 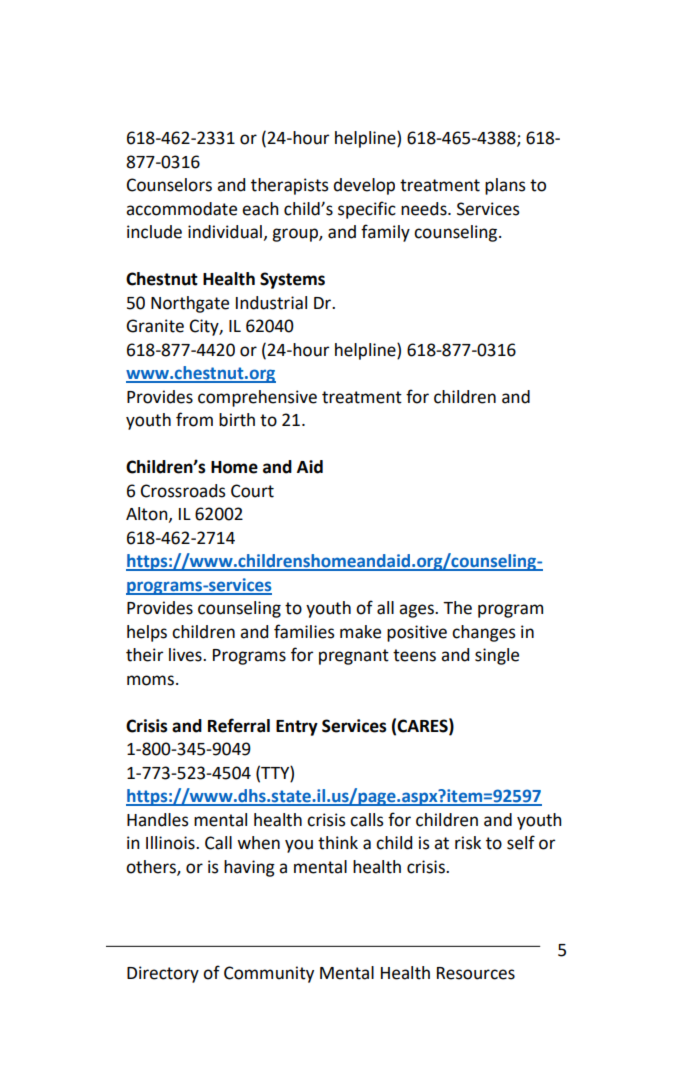 What do you see at coordinates (505, 186) in the screenshot?
I see `plans` at bounding box center [505, 186].
